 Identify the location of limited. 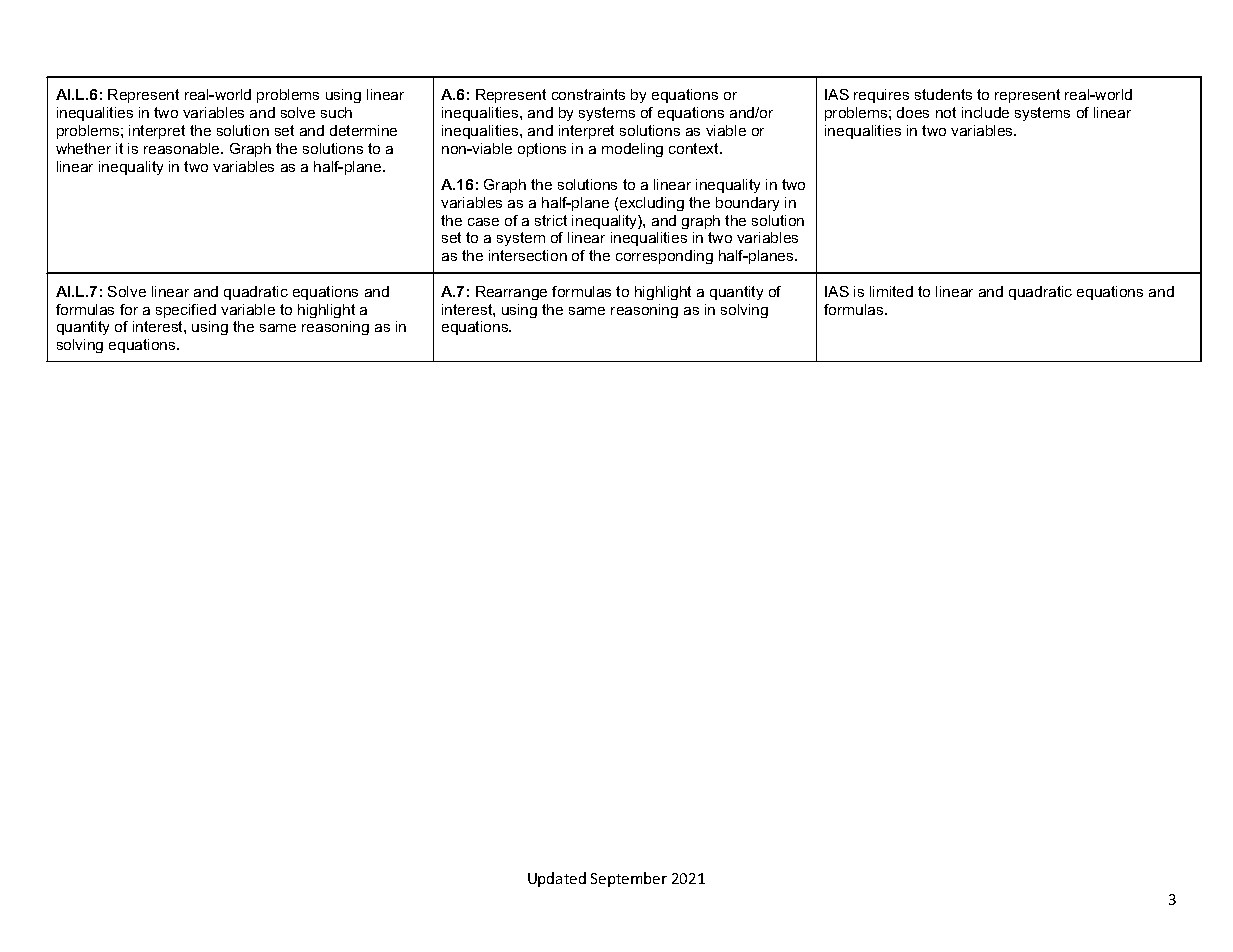
(891, 291).
